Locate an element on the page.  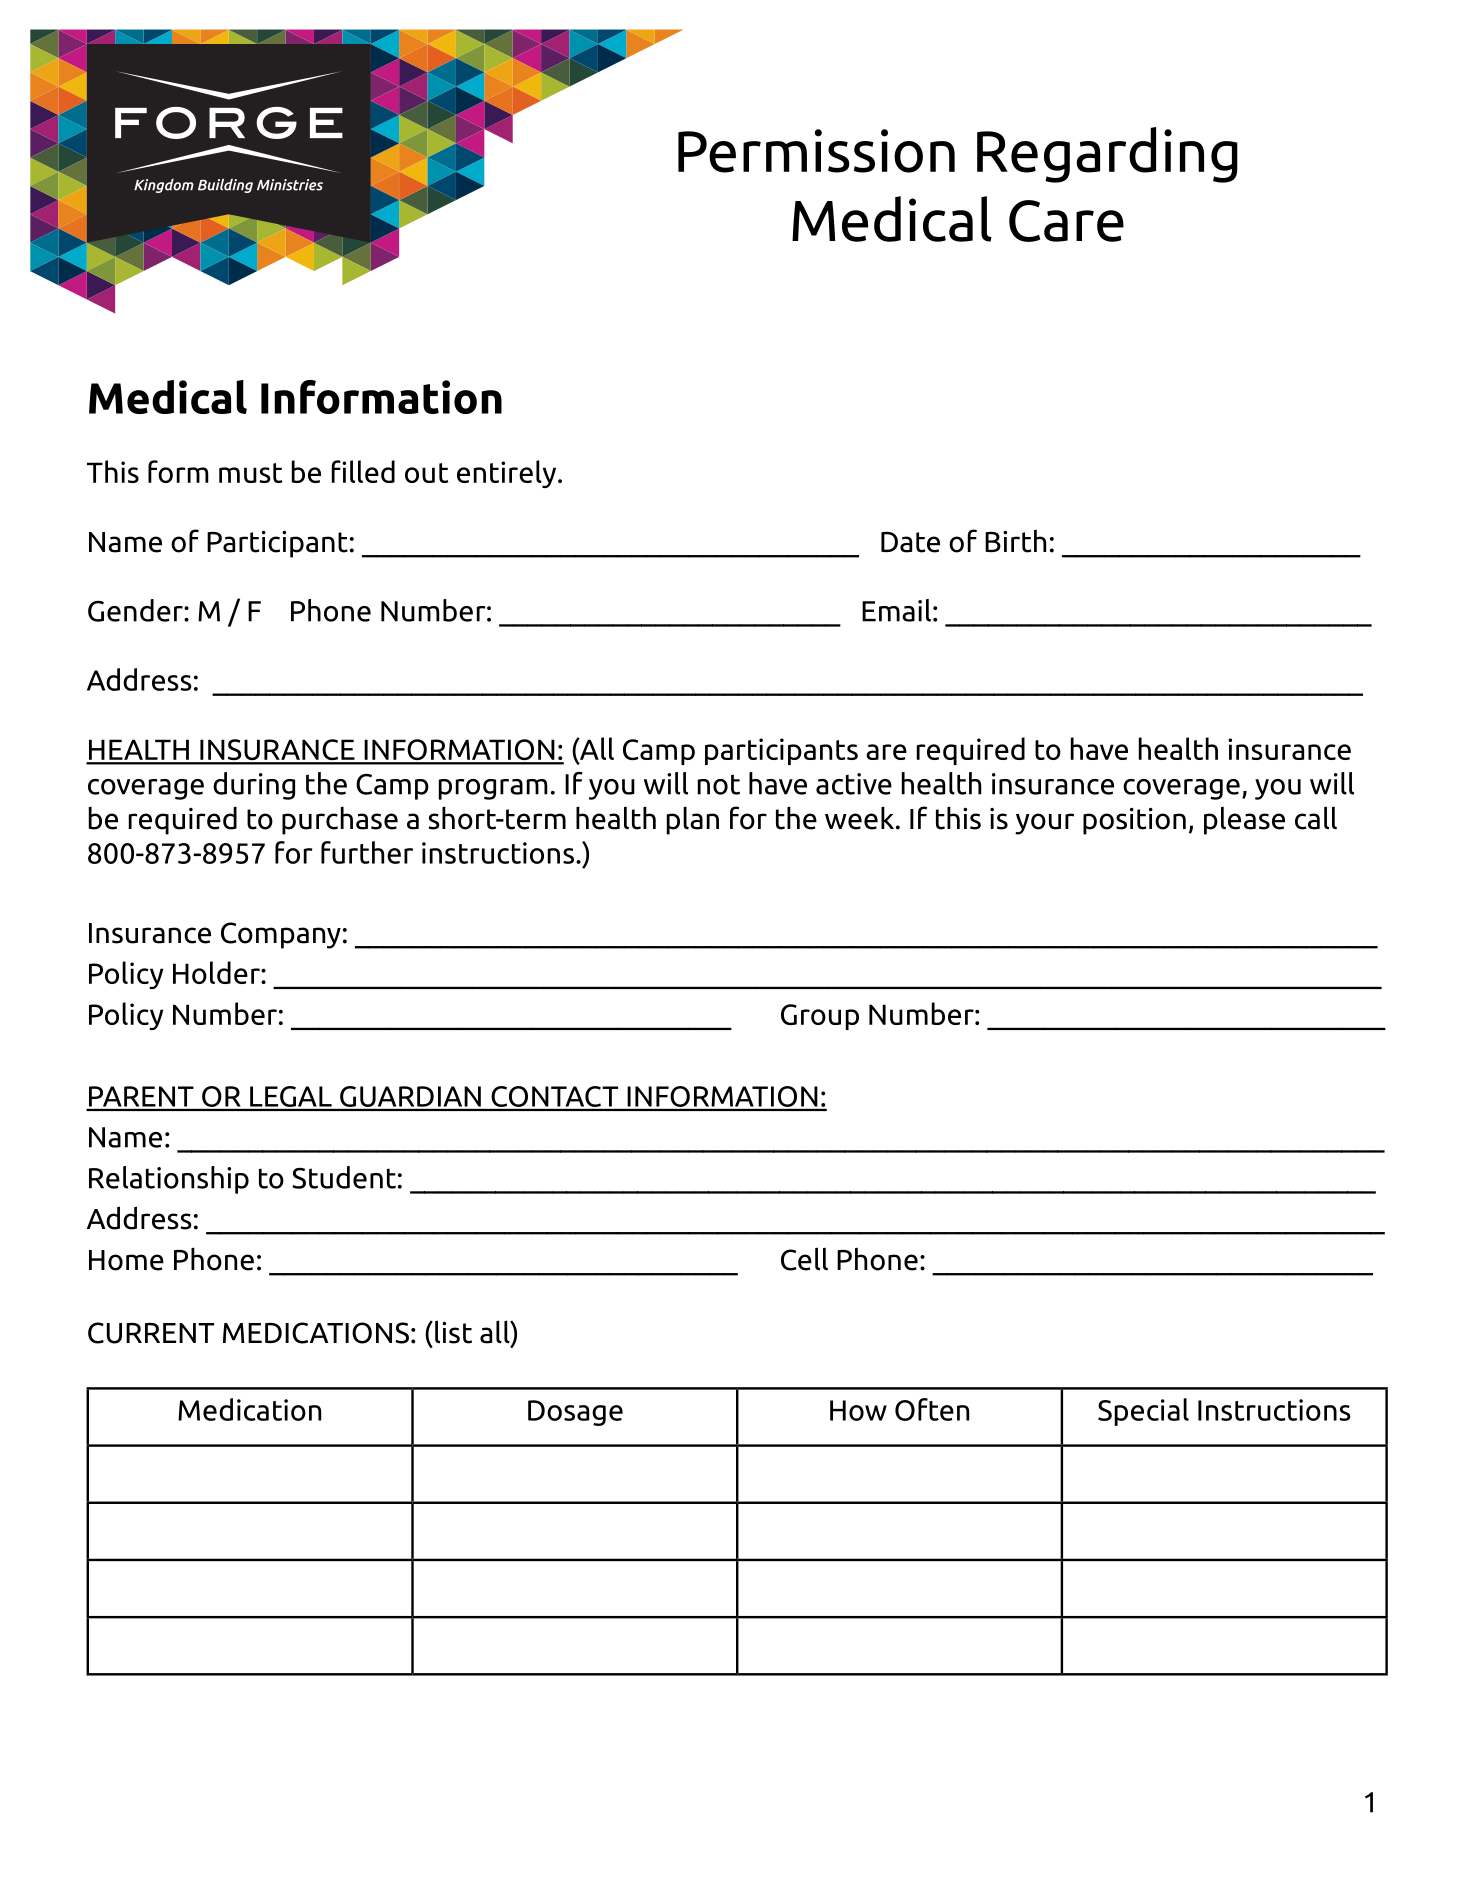
must is located at coordinates (250, 473).
